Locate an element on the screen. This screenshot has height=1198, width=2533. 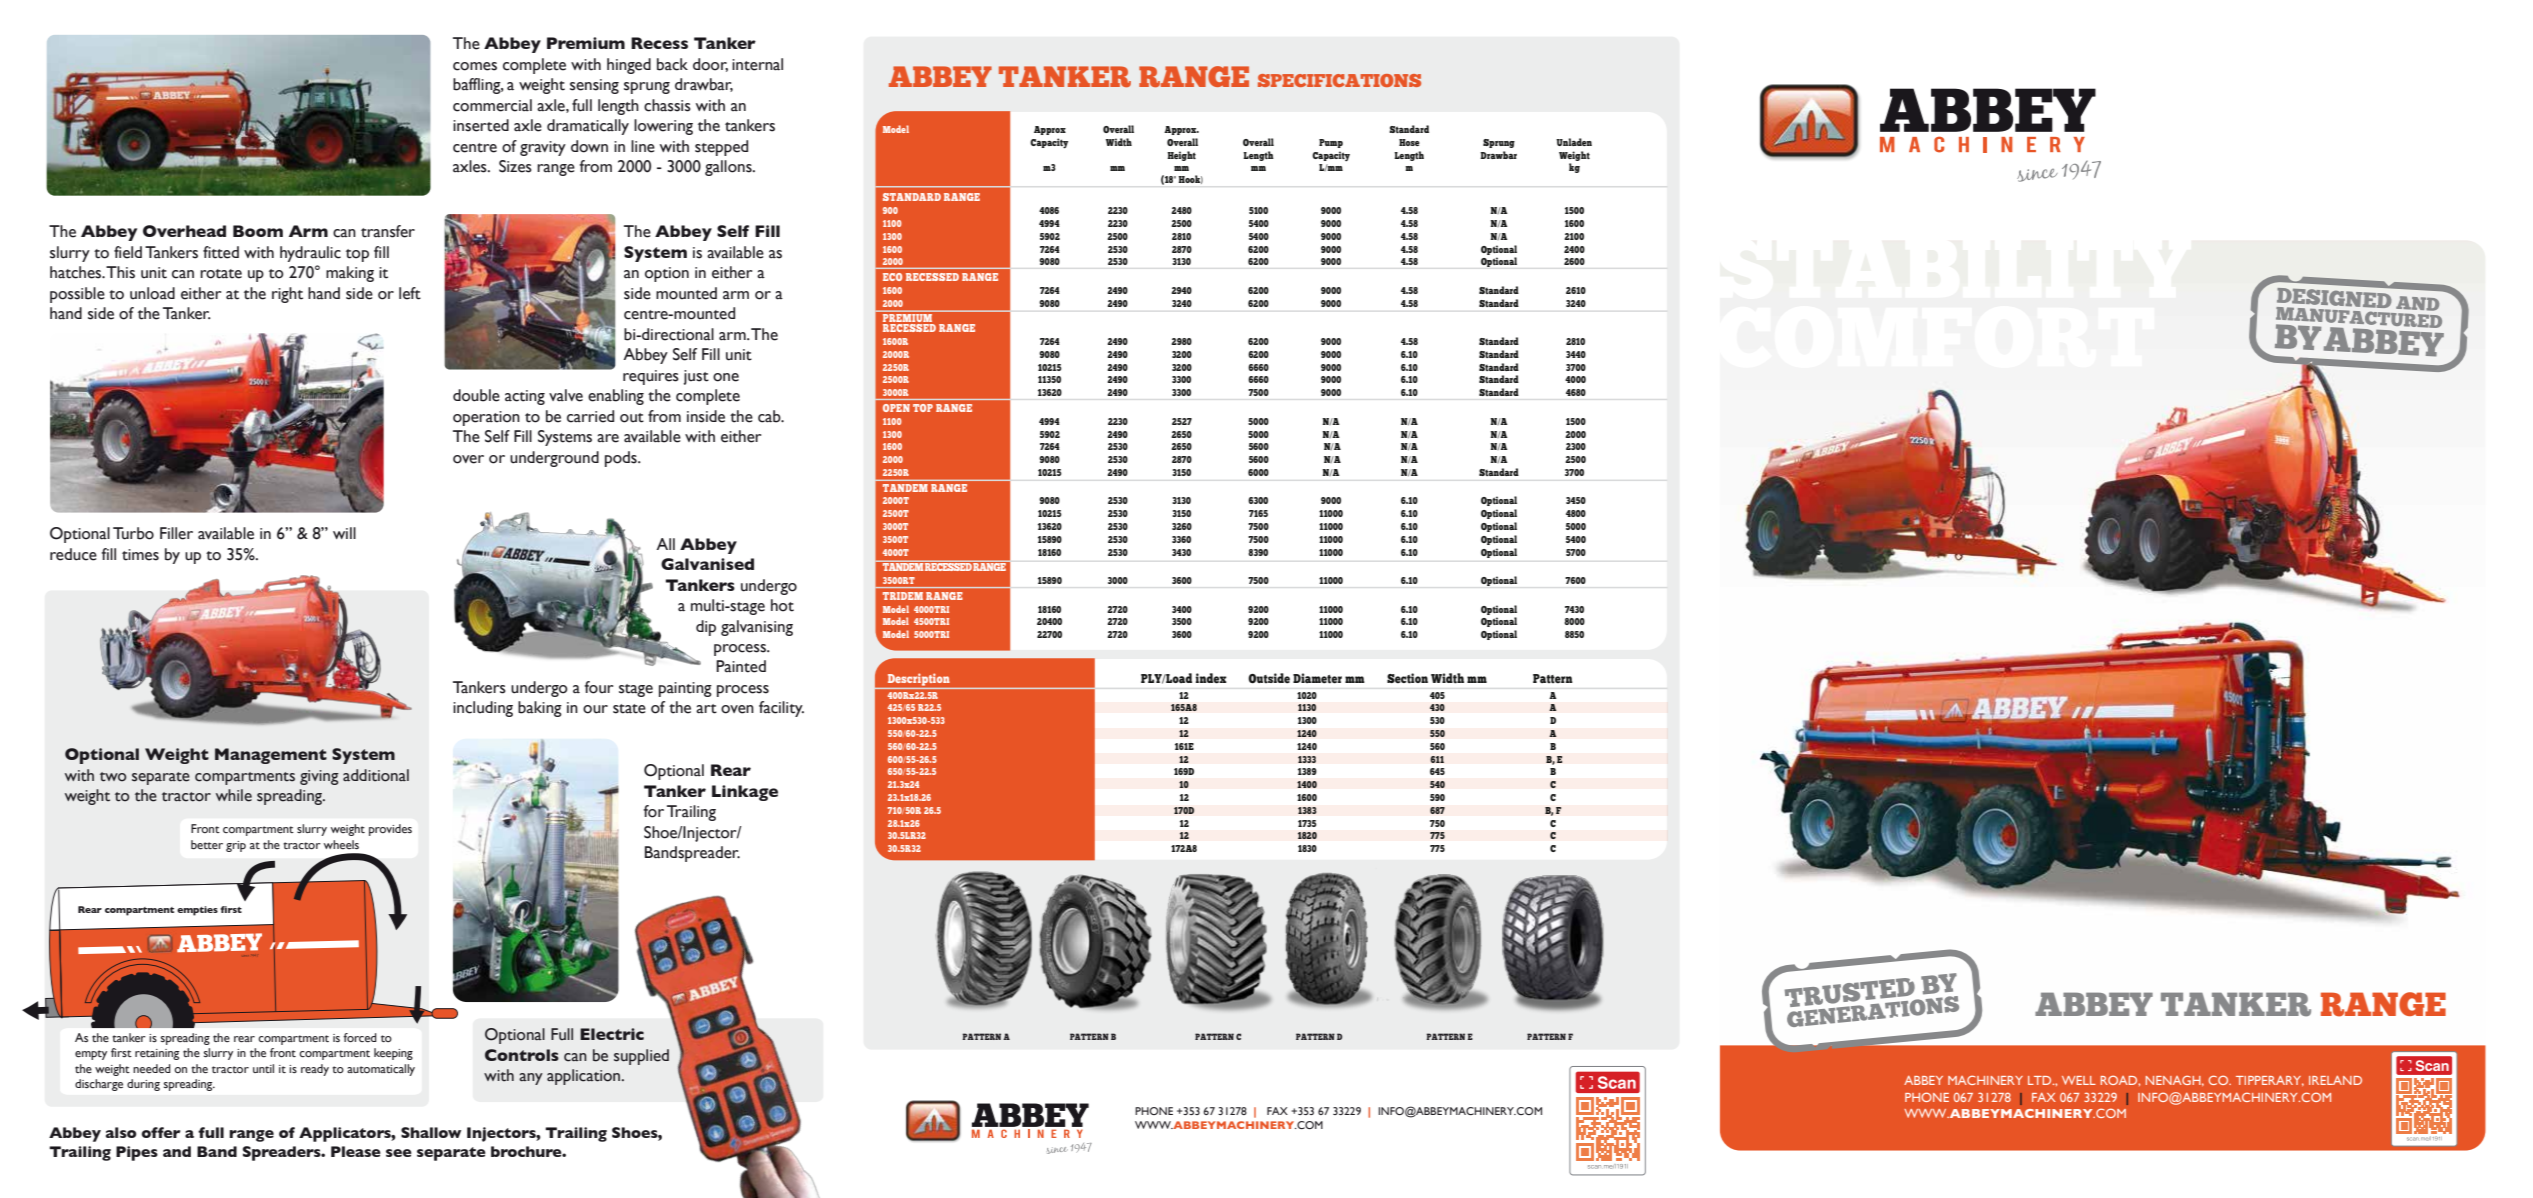
SPECIFICATIONS is located at coordinates (1339, 80).
